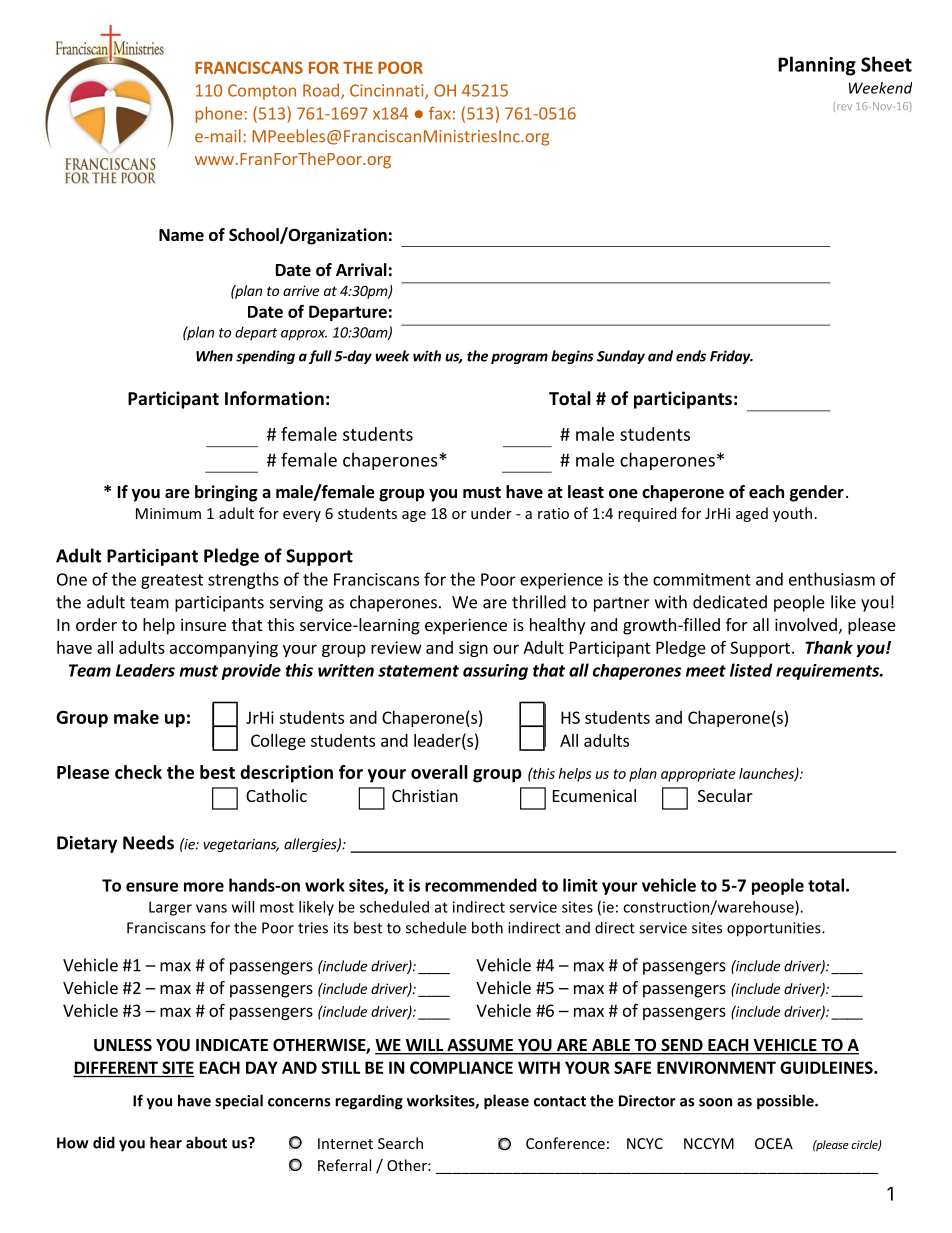  Describe the element at coordinates (495, 672) in the screenshot. I see `assuring` at that location.
